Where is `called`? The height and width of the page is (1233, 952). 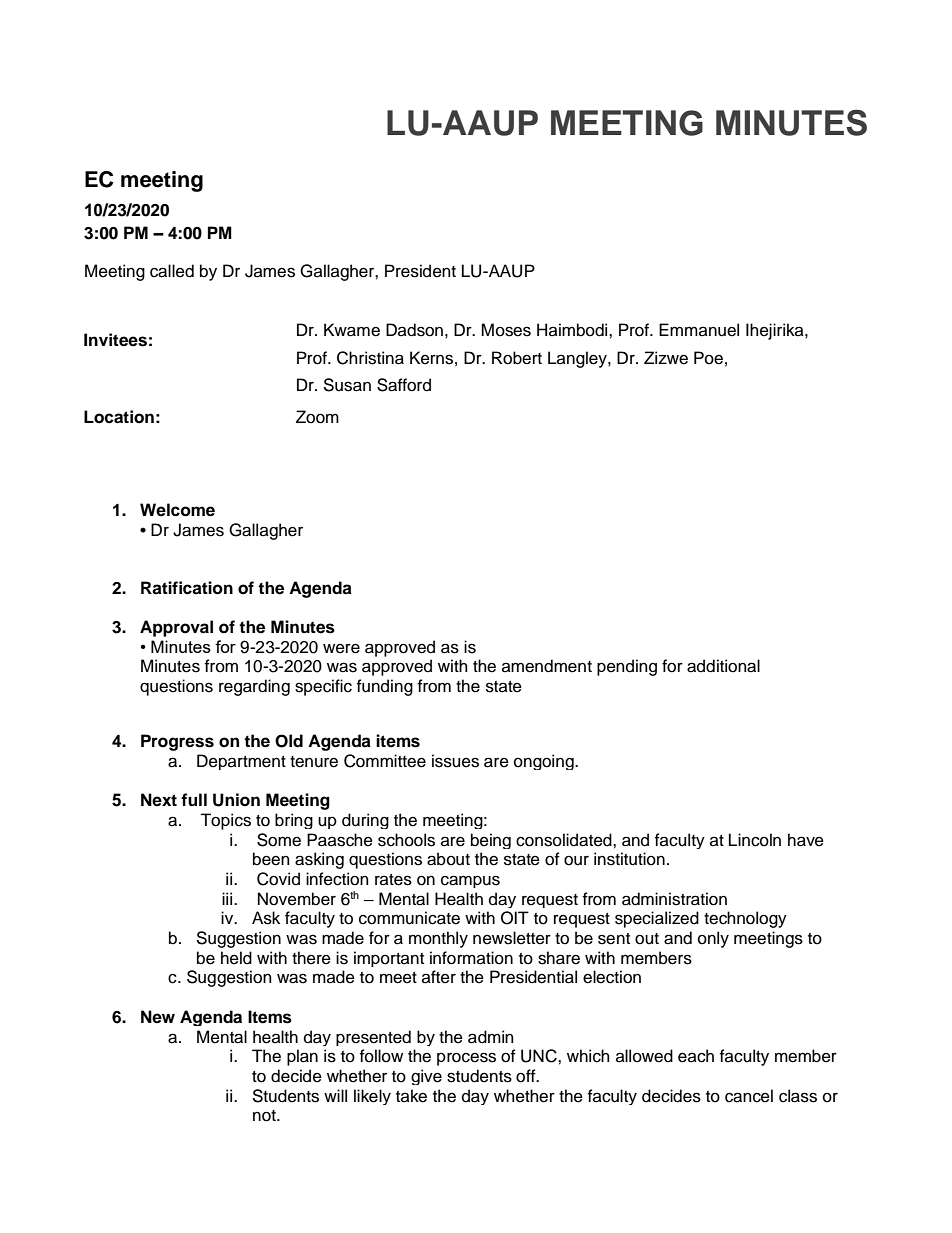 called is located at coordinates (172, 271).
